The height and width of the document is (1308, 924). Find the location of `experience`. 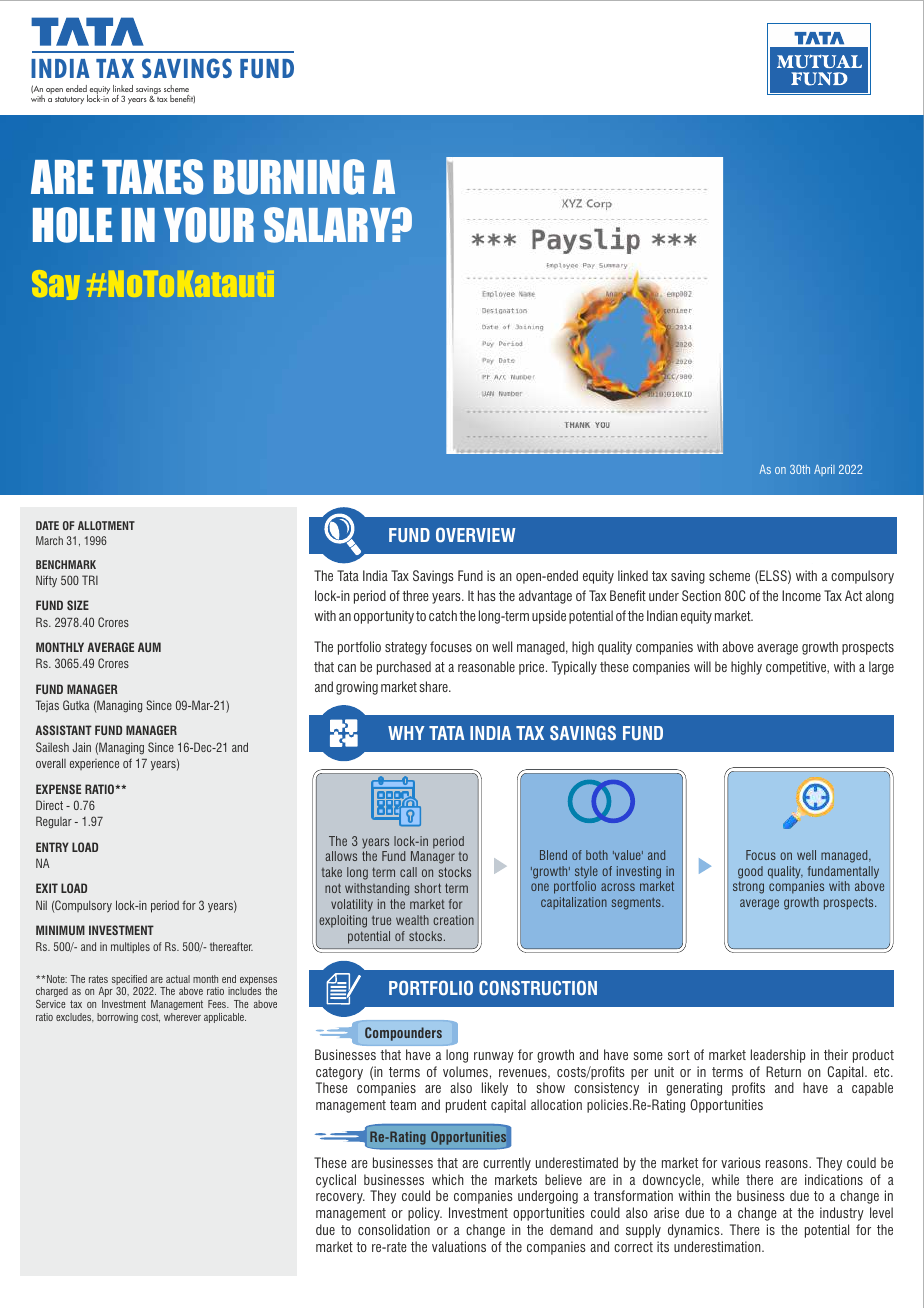

experience is located at coordinates (94, 764).
